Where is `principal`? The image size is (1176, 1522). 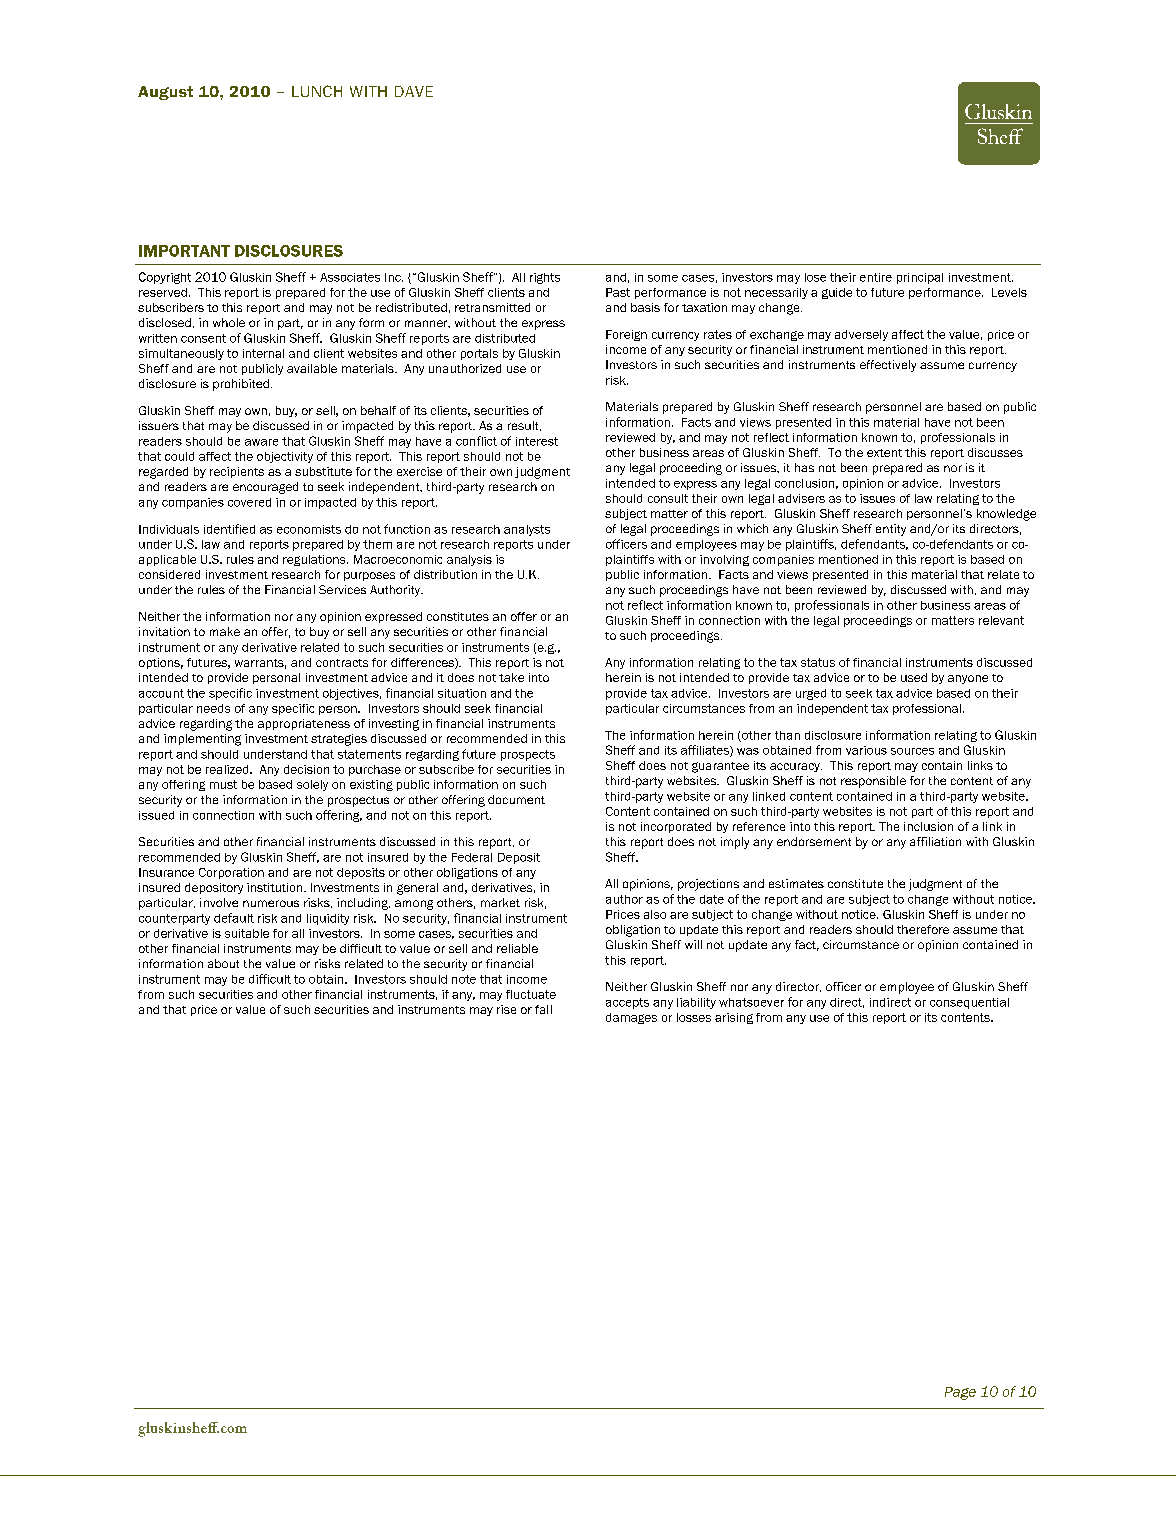
principal is located at coordinates (920, 278).
